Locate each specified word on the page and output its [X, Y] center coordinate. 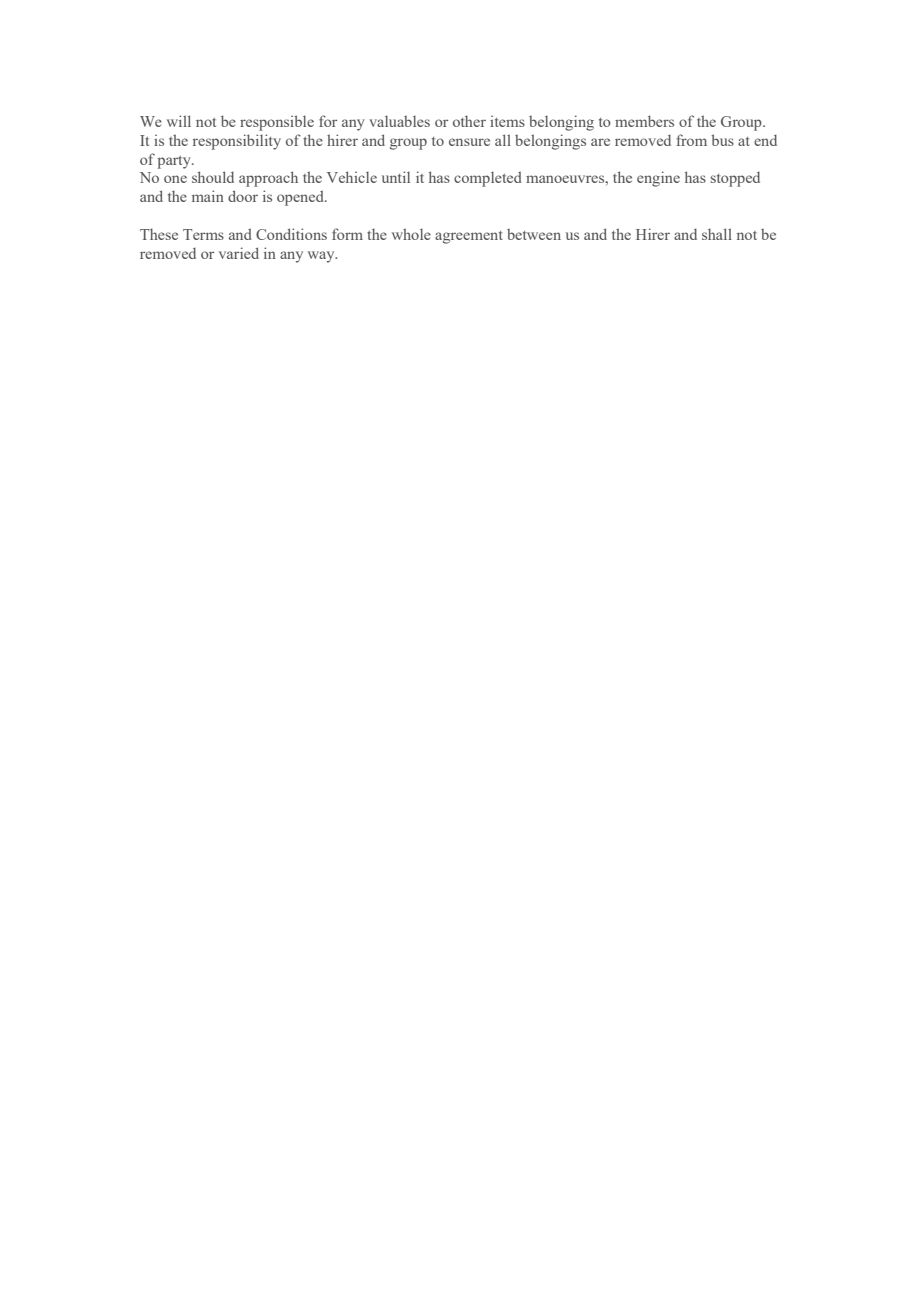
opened [301, 198]
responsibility [237, 142]
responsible [277, 123]
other [469, 121]
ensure [469, 142]
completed [488, 179]
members [644, 121]
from [691, 140]
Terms [203, 234]
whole [411, 234]
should [213, 177]
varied [239, 253]
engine [658, 179]
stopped [735, 179]
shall [717, 234]
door [243, 196]
